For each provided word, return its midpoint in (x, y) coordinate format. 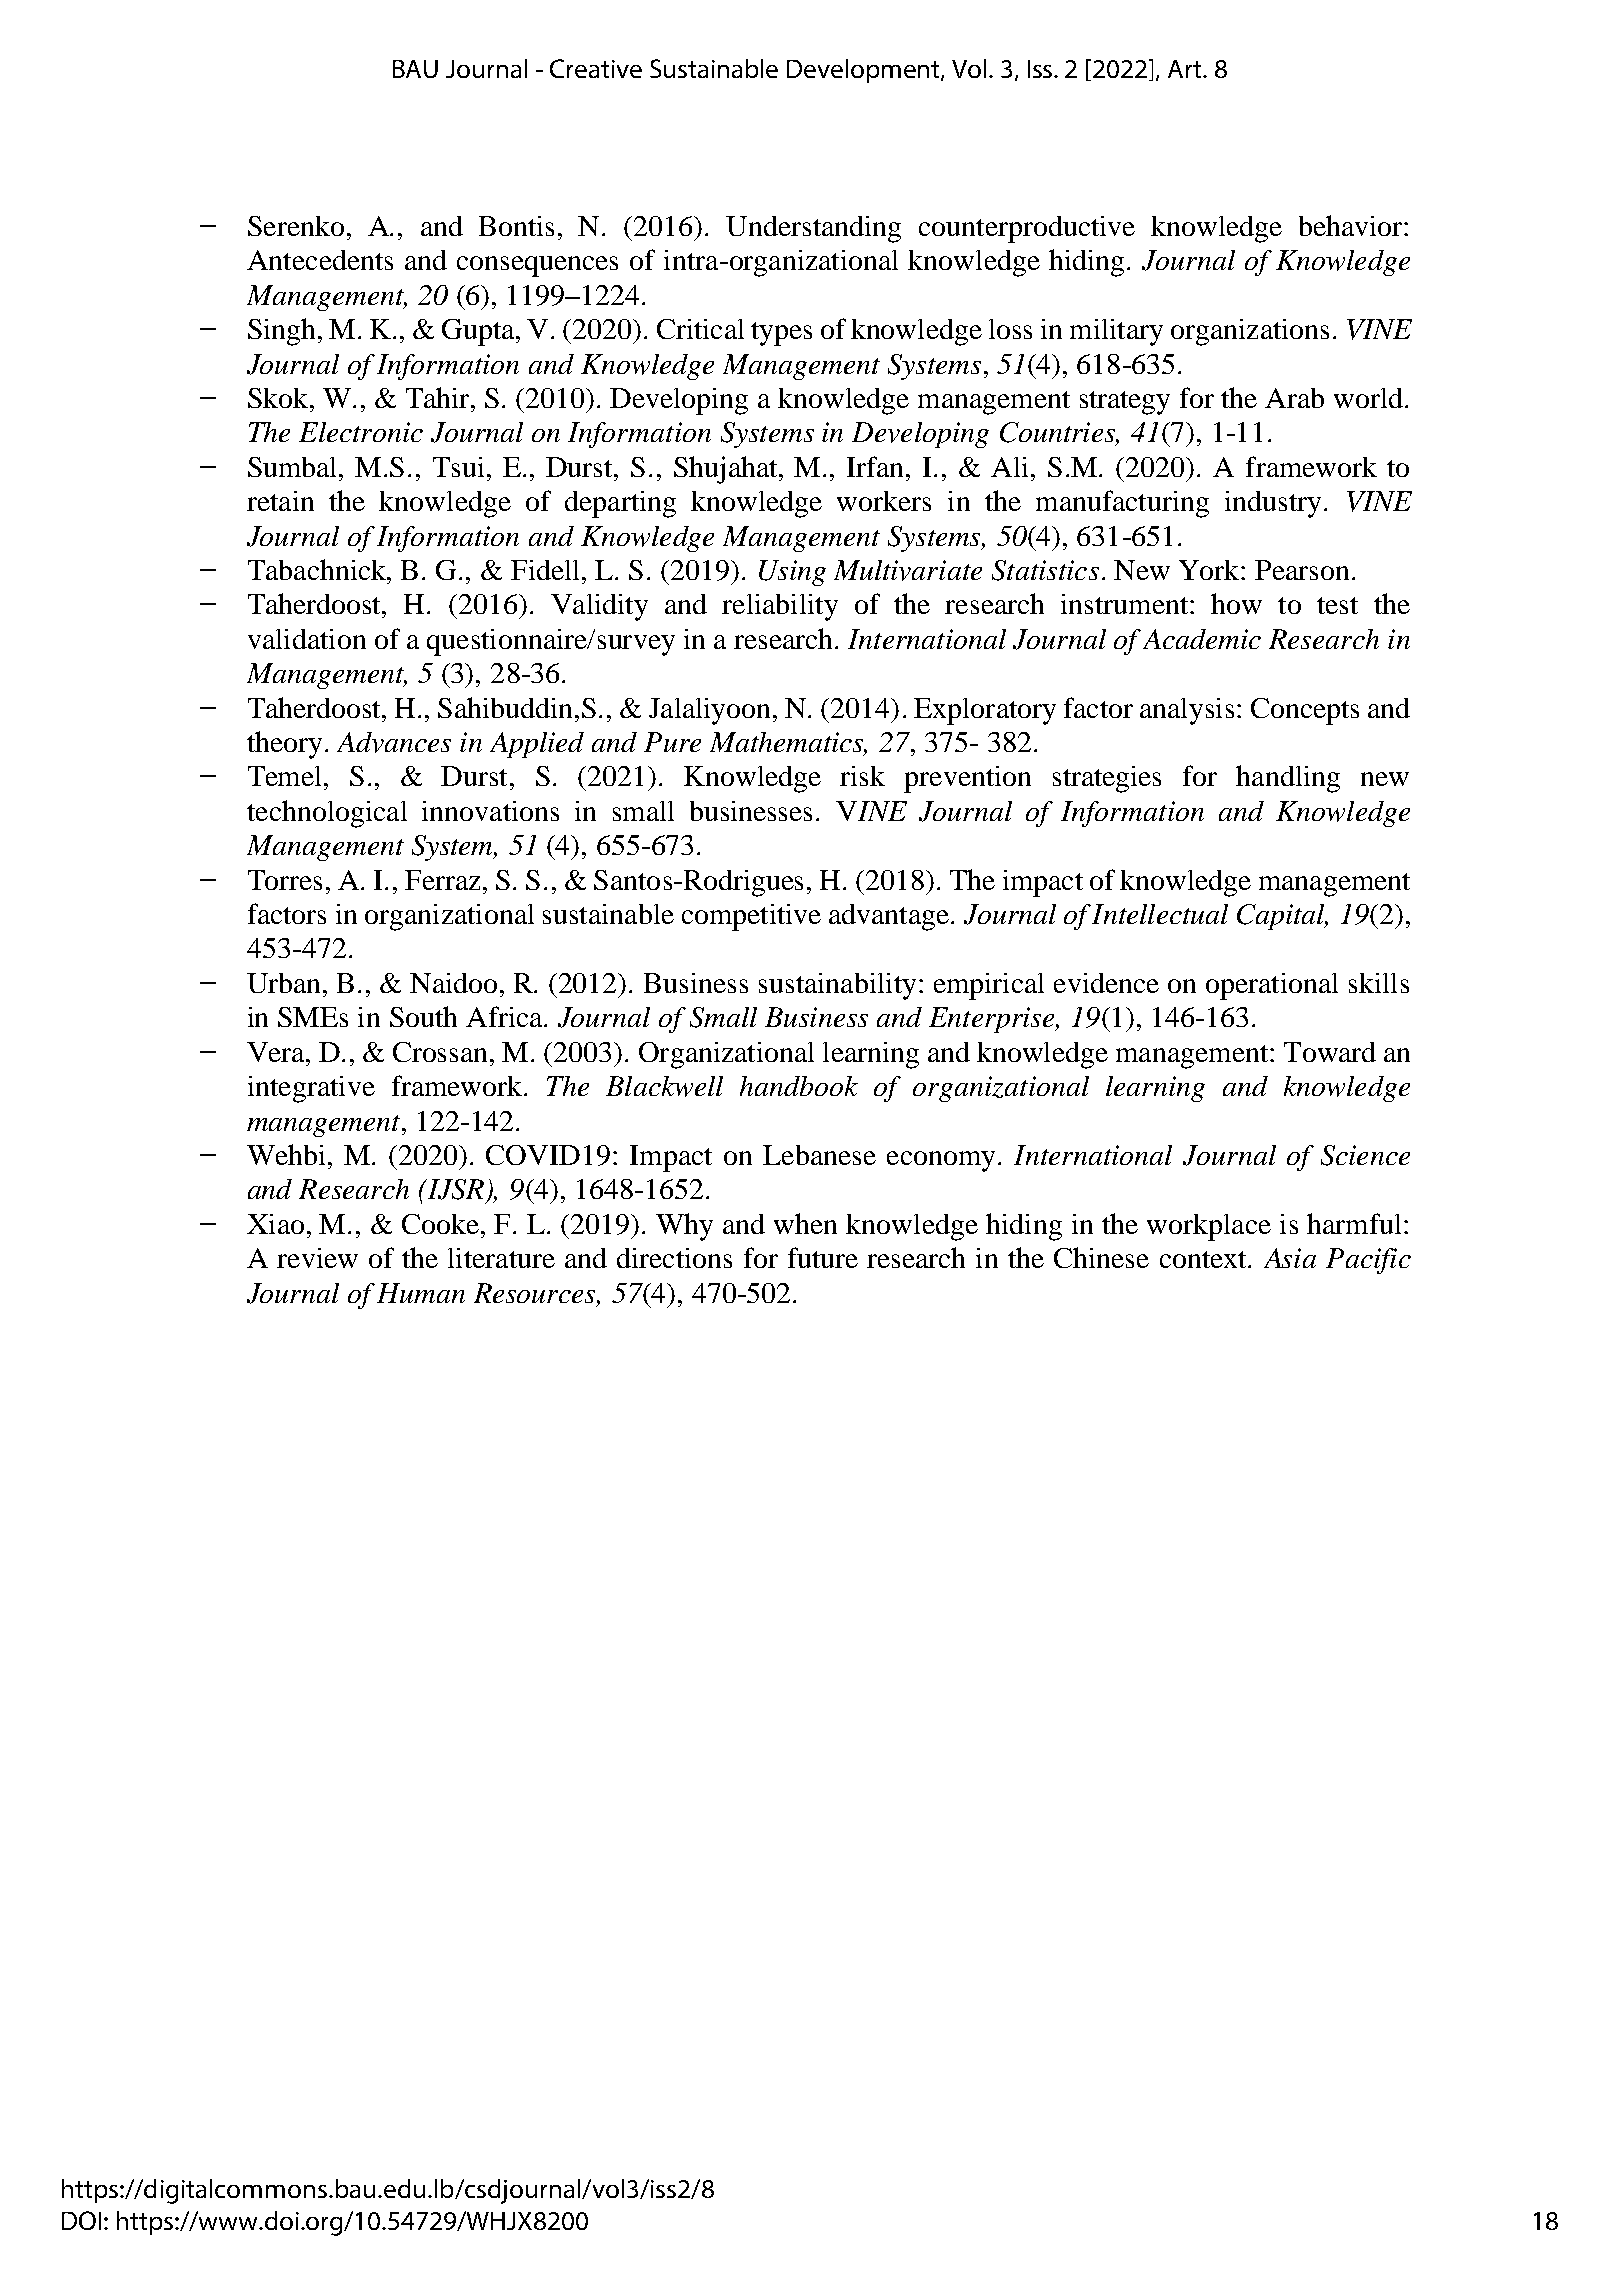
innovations (490, 811)
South (423, 1016)
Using (792, 573)
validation (307, 639)
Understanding (813, 229)
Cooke (442, 1224)
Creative (596, 68)
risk (862, 776)
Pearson (1302, 570)
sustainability (837, 986)
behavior (1352, 225)
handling (1288, 779)
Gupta (479, 332)
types (781, 334)
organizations (1250, 332)
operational (1272, 986)
